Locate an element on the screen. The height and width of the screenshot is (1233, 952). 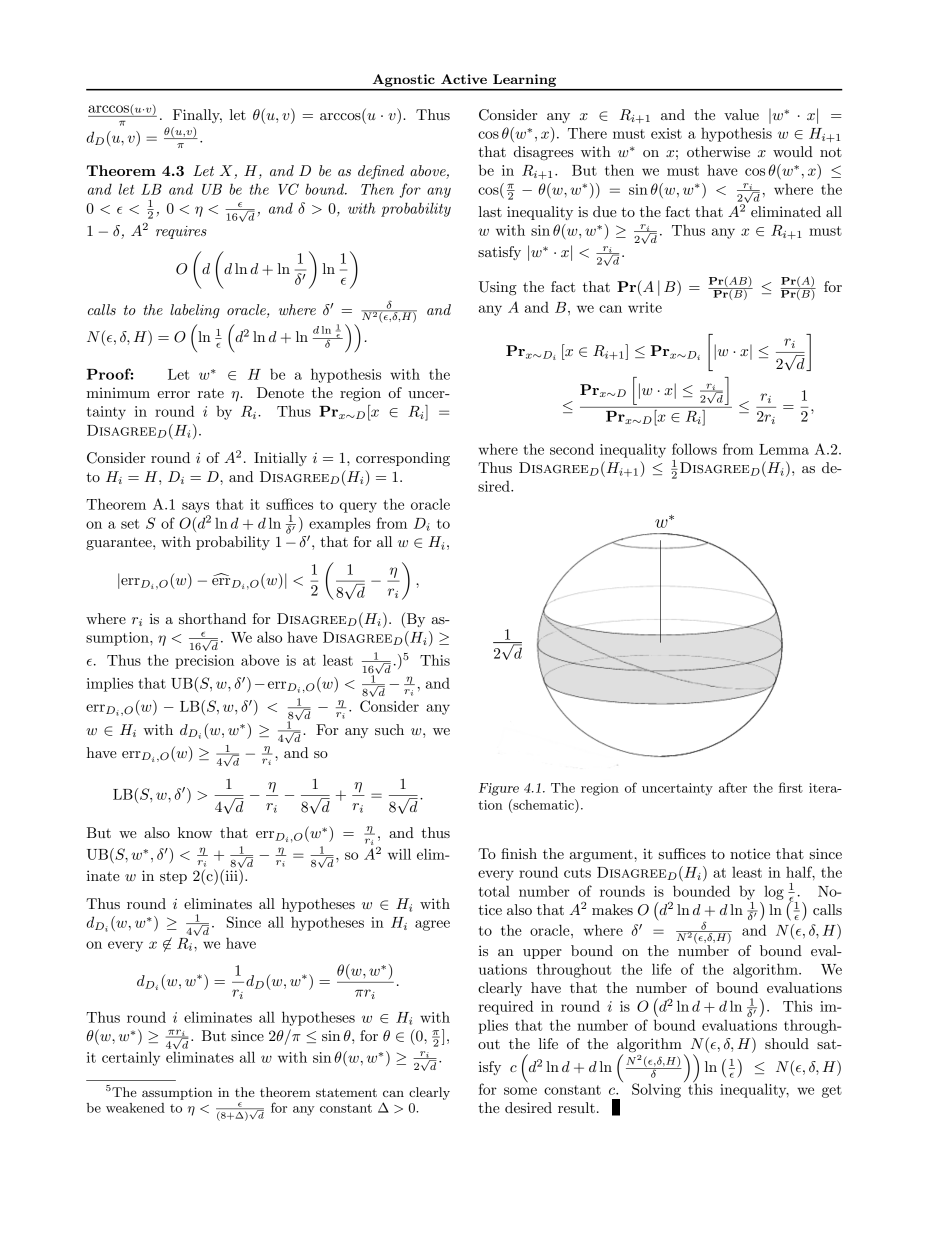
rate is located at coordinates (211, 393).
